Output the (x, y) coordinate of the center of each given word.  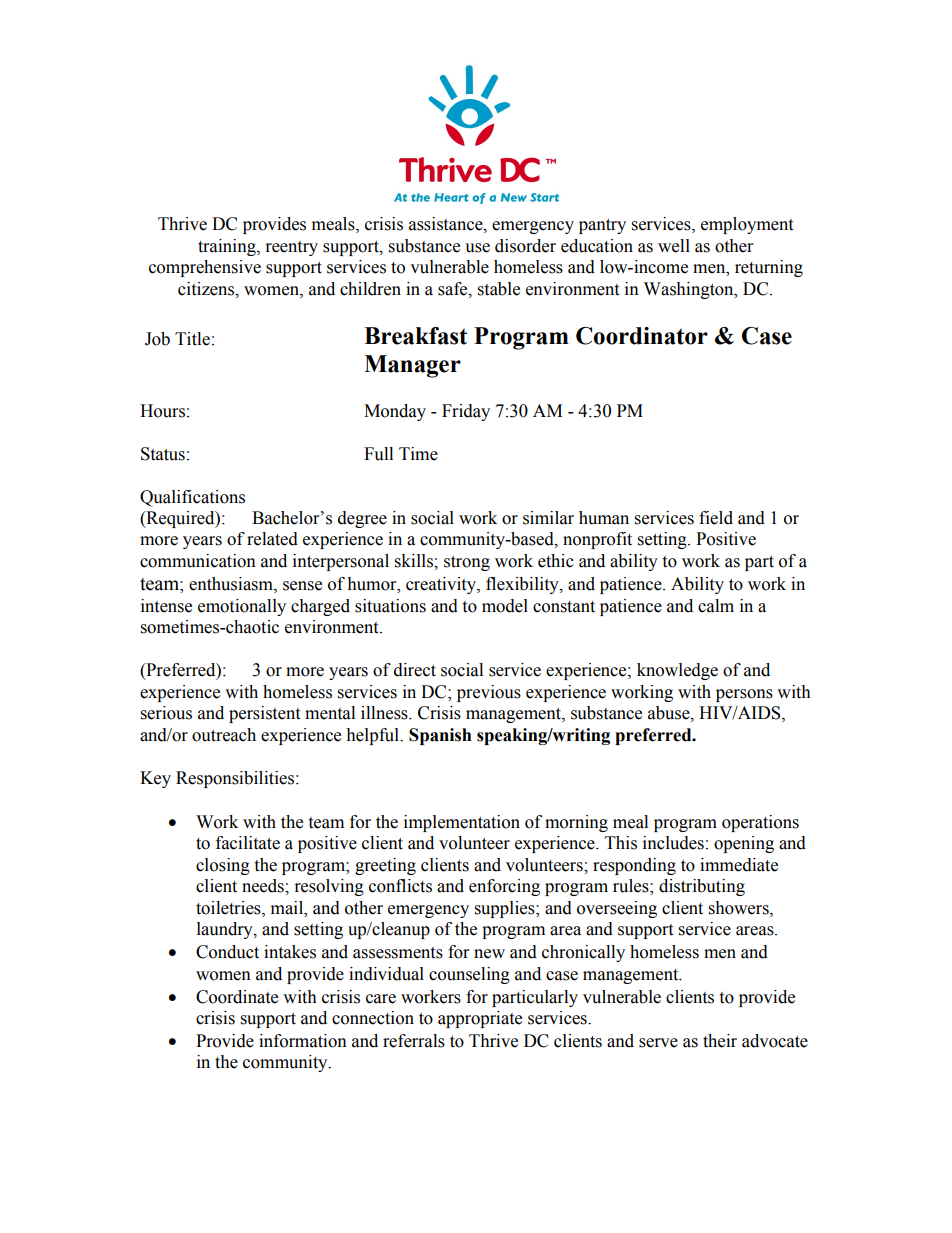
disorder (525, 246)
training (228, 247)
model (505, 606)
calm (716, 606)
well (674, 246)
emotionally (242, 607)
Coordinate (237, 997)
